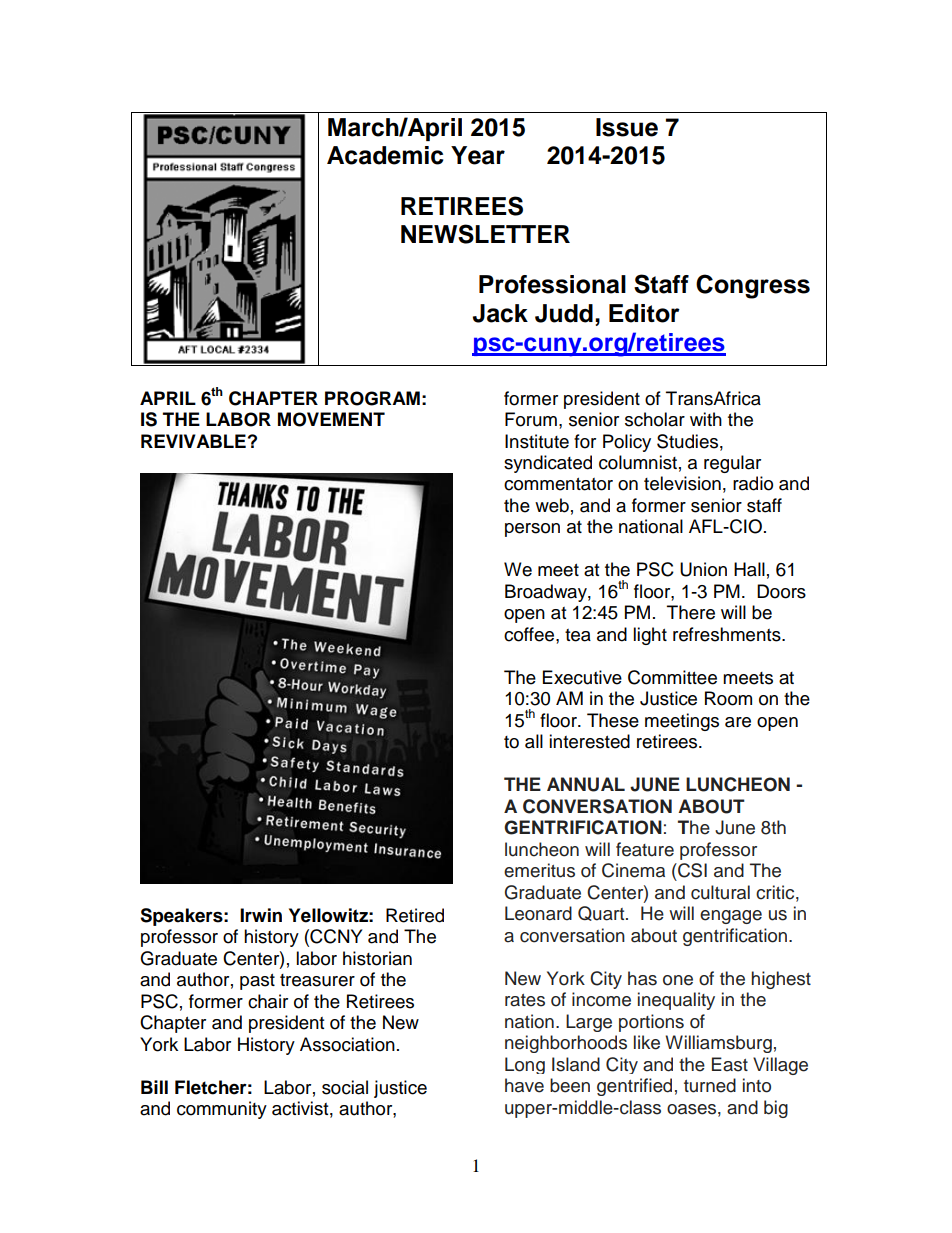 The image size is (952, 1233). Describe the element at coordinates (331, 419) in the document. I see `MOVEMENT` at that location.
